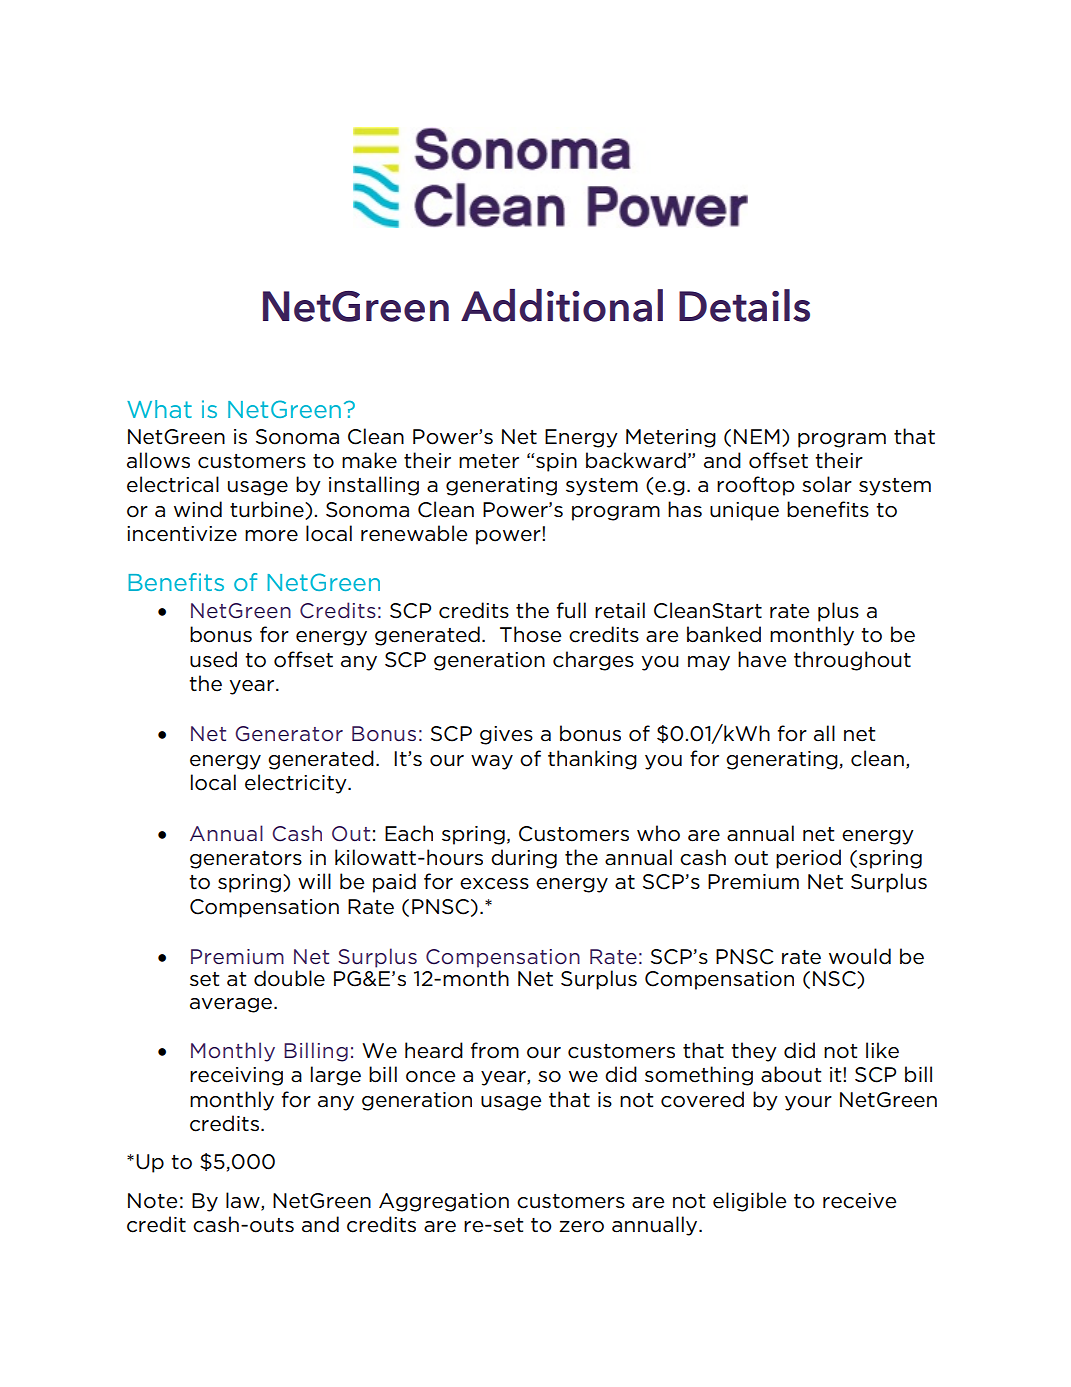 The height and width of the screenshot is (1387, 1071). Describe the element at coordinates (159, 409) in the screenshot. I see `What` at that location.
